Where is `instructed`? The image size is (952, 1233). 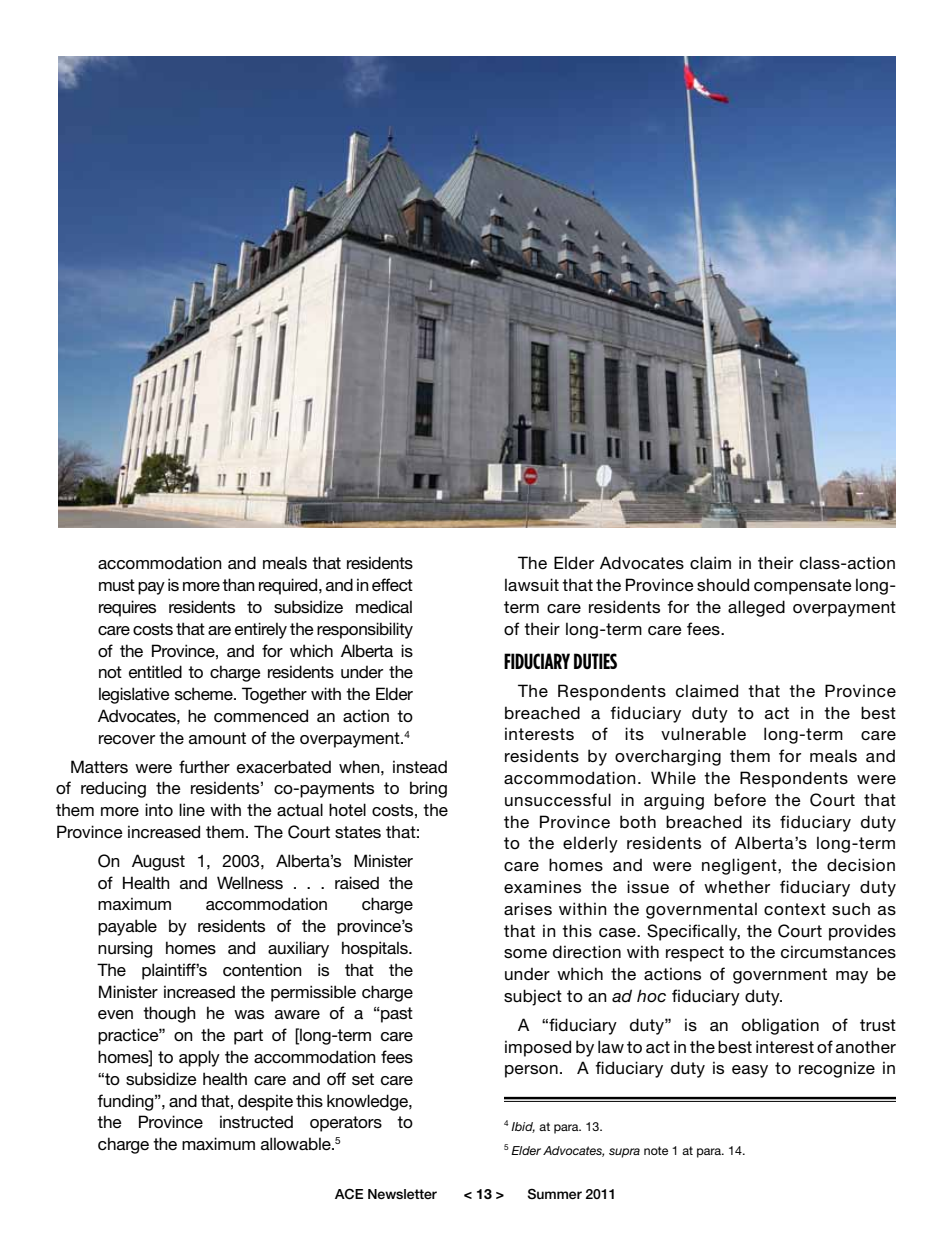 instructed is located at coordinates (256, 1122).
